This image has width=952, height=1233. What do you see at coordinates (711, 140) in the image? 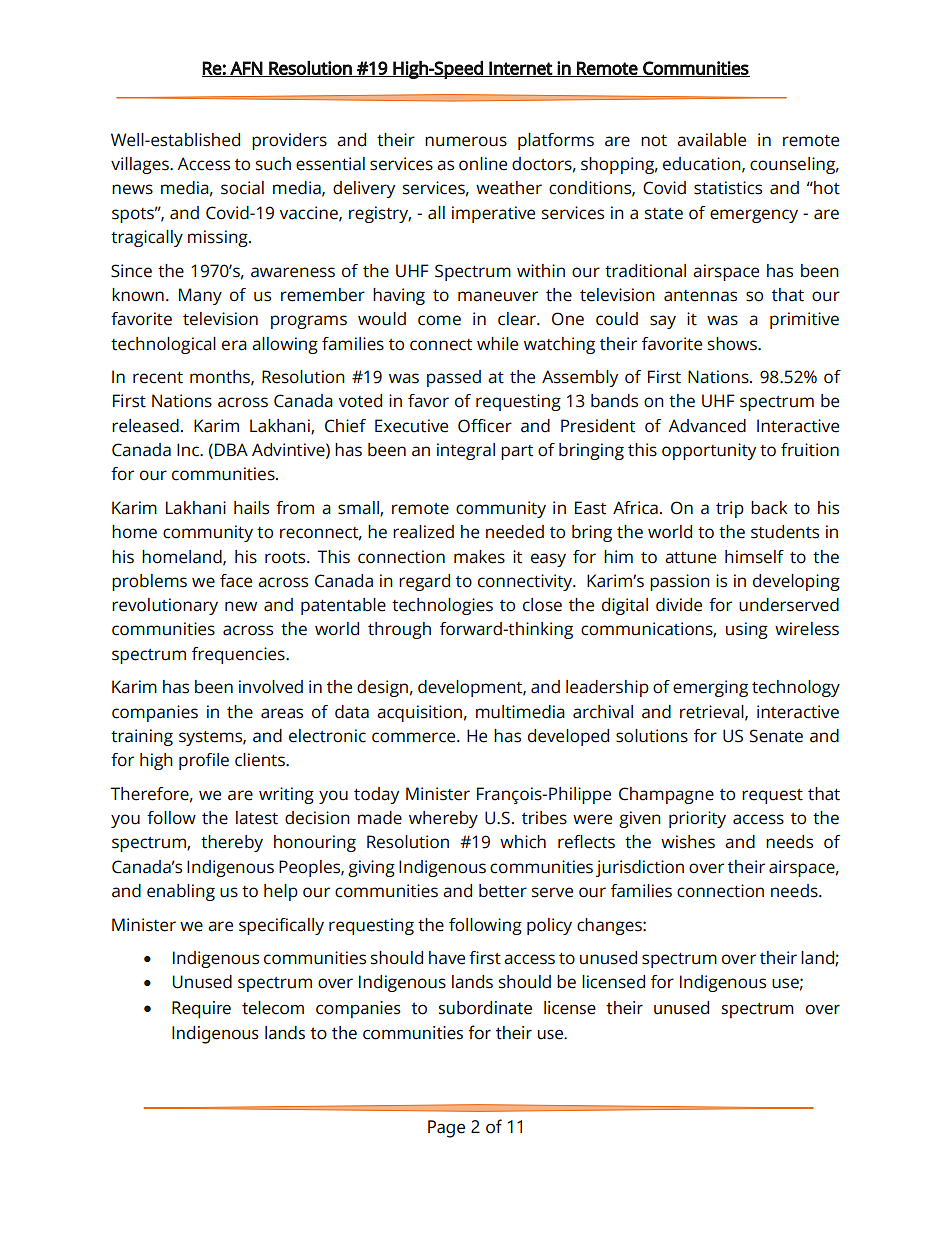
I see `available` at bounding box center [711, 140].
